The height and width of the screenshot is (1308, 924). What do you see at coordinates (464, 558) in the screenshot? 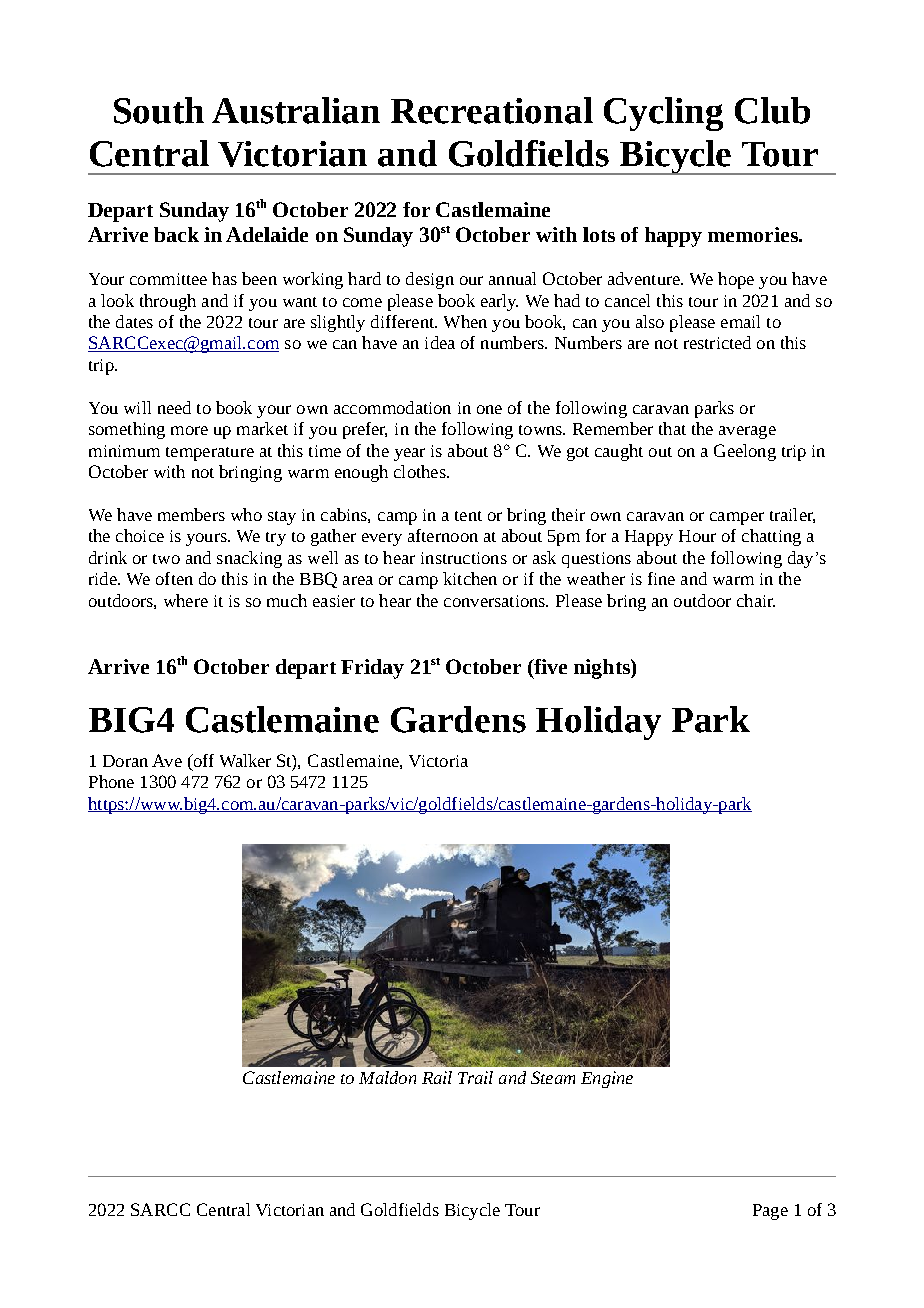
I see `instructions` at bounding box center [464, 558].
